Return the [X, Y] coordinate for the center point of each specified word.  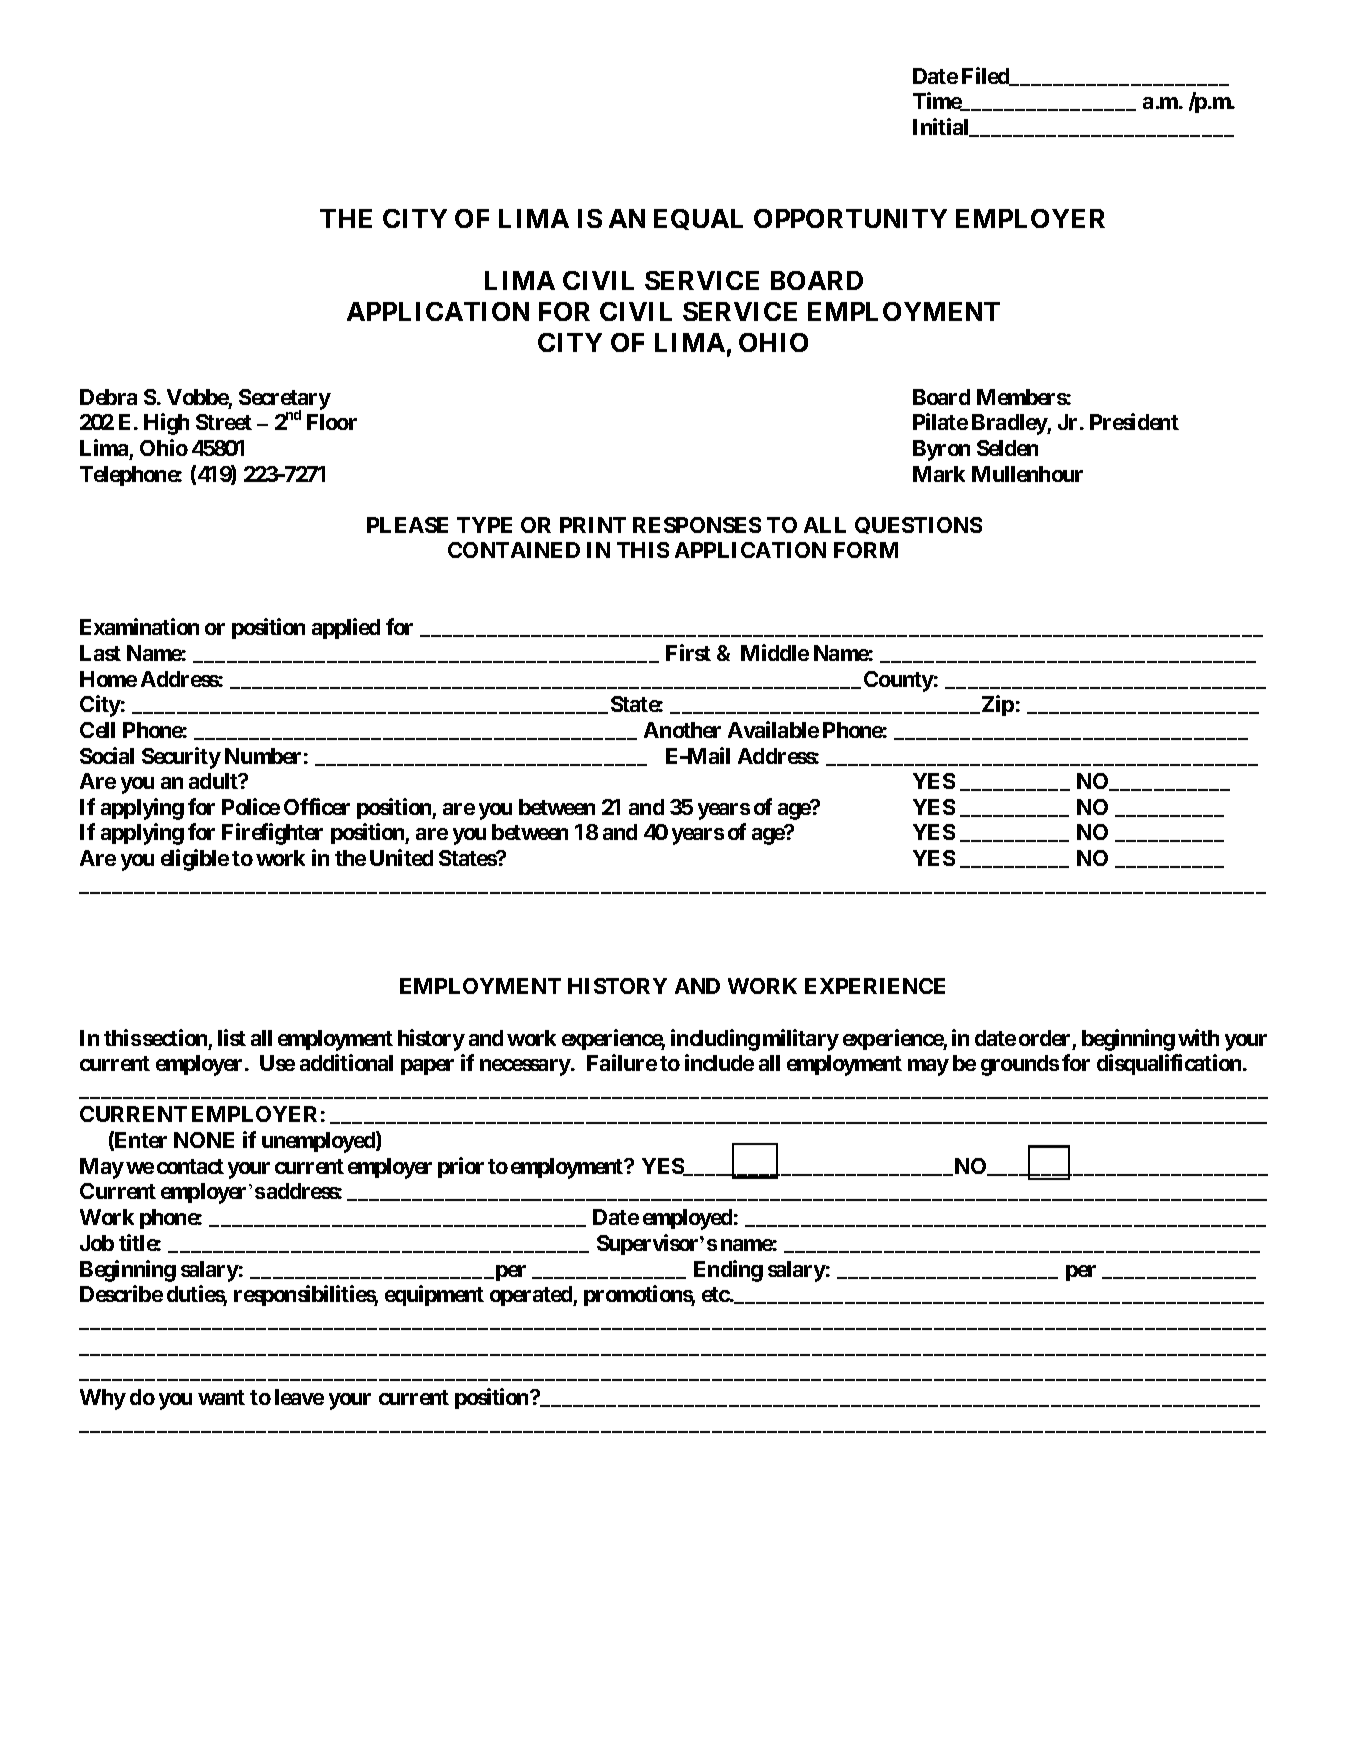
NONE [204, 1140]
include [719, 1062]
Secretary [285, 400]
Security [181, 758]
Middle [775, 652]
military [801, 1040]
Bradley [1010, 424]
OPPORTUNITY [850, 218]
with [1198, 1037]
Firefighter [272, 834]
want [221, 1397]
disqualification [1170, 1064]
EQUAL [698, 219]
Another [682, 730]
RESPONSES [697, 525]
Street [224, 422]
